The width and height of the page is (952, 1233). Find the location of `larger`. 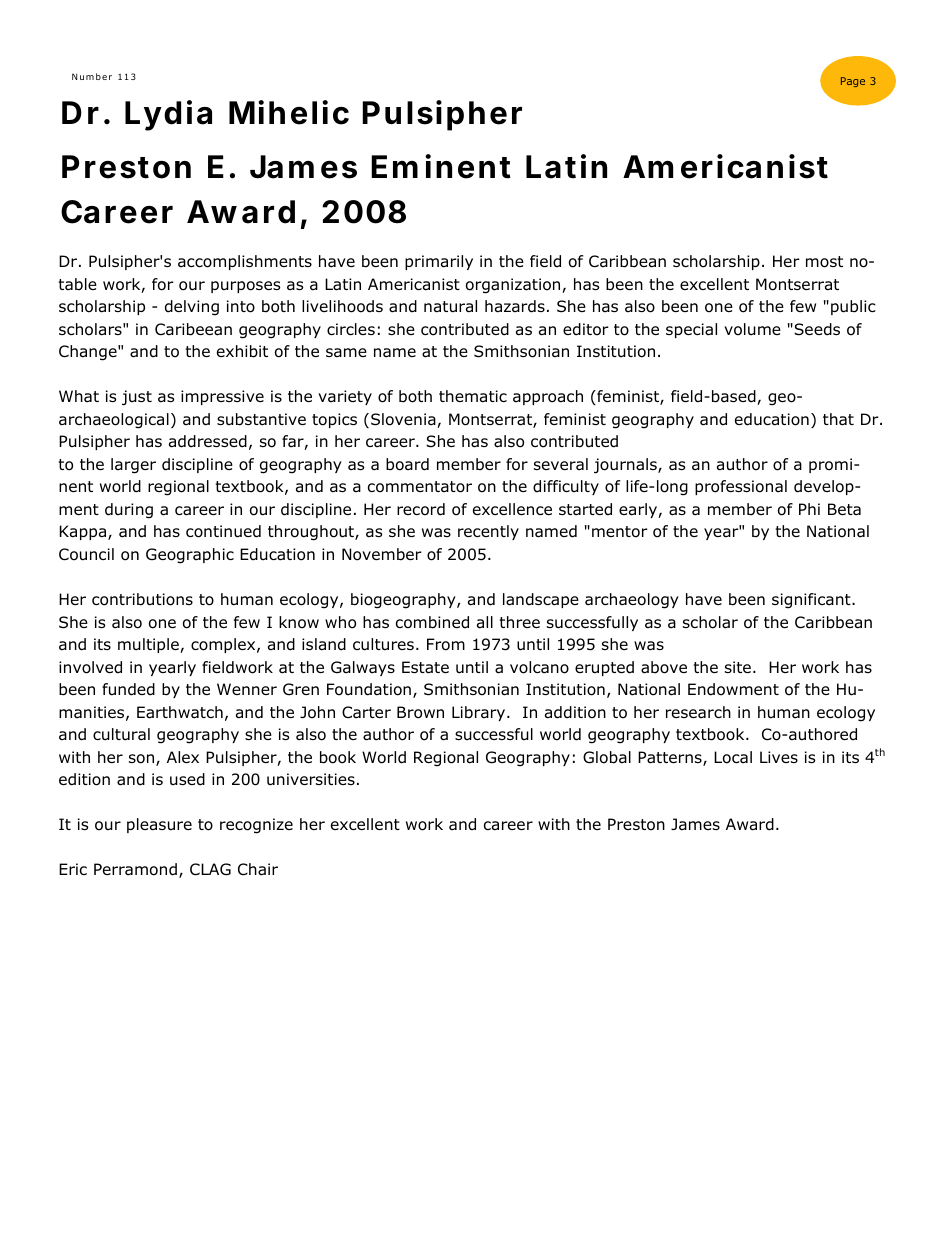

larger is located at coordinates (133, 466).
